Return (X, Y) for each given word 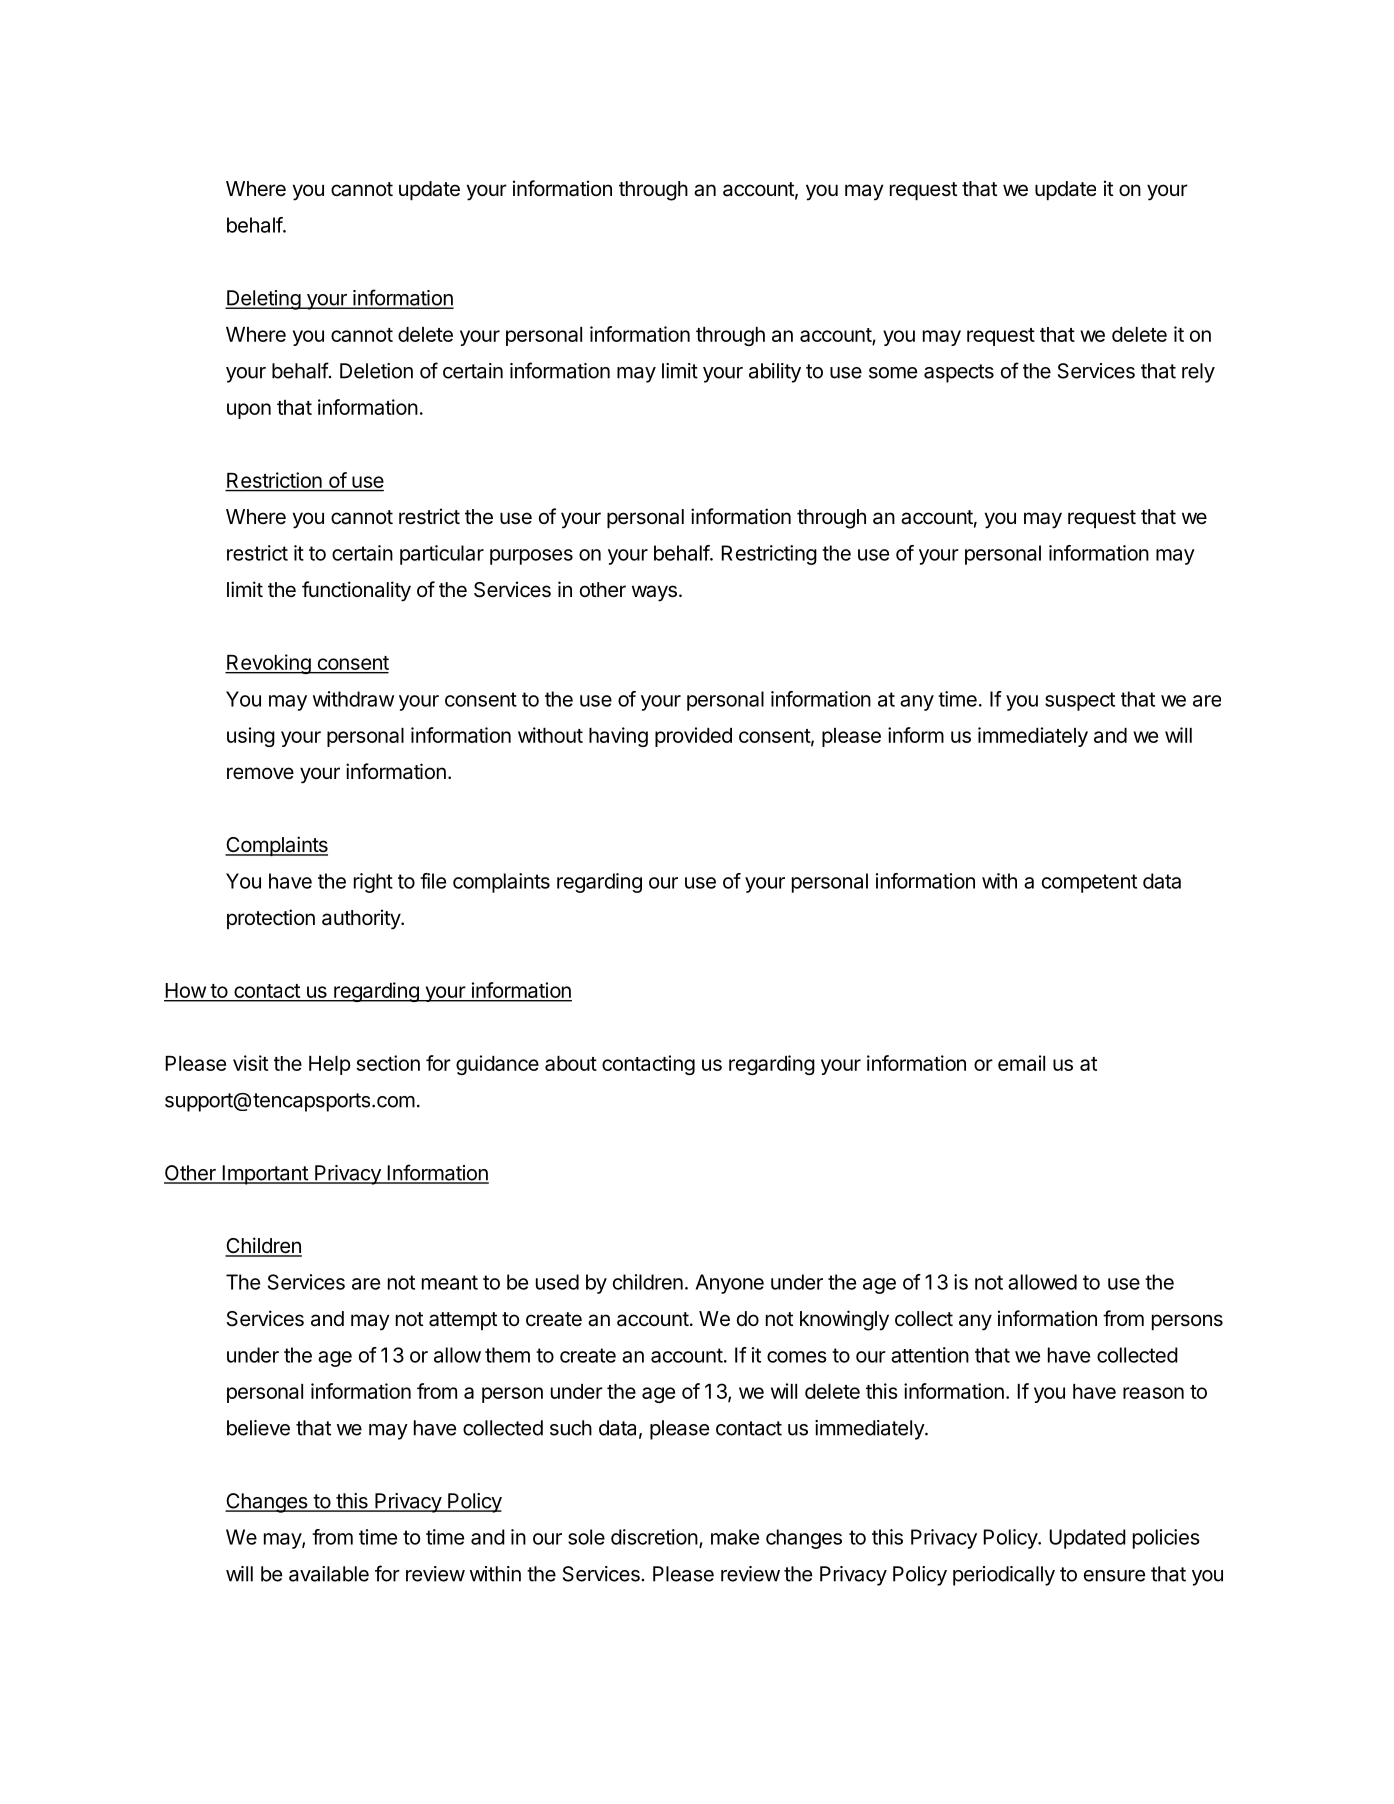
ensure (1114, 1576)
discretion (654, 1537)
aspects (959, 373)
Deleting (263, 300)
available (329, 1574)
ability (775, 373)
